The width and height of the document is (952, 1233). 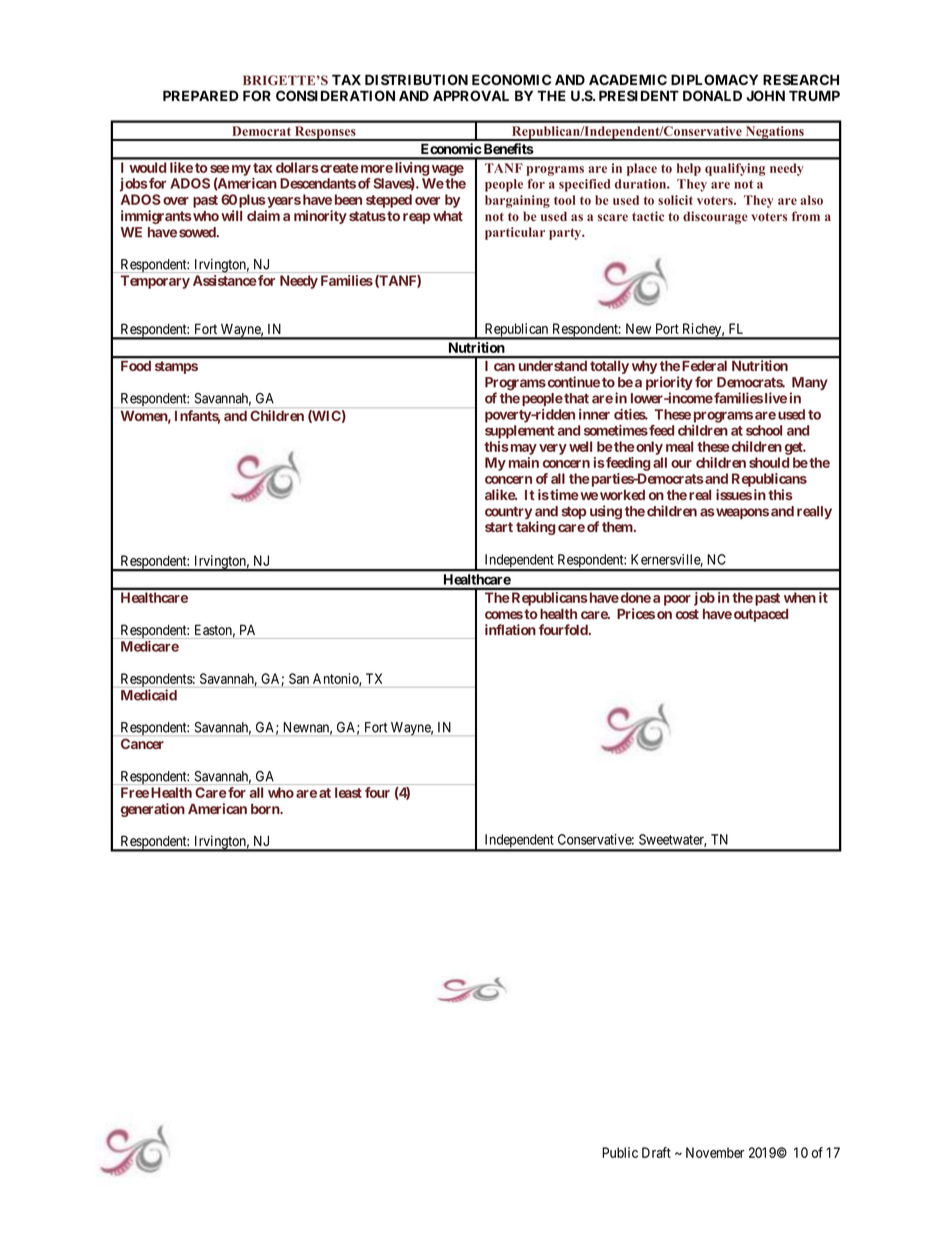 I want to click on DONALD, so click(x=712, y=95).
